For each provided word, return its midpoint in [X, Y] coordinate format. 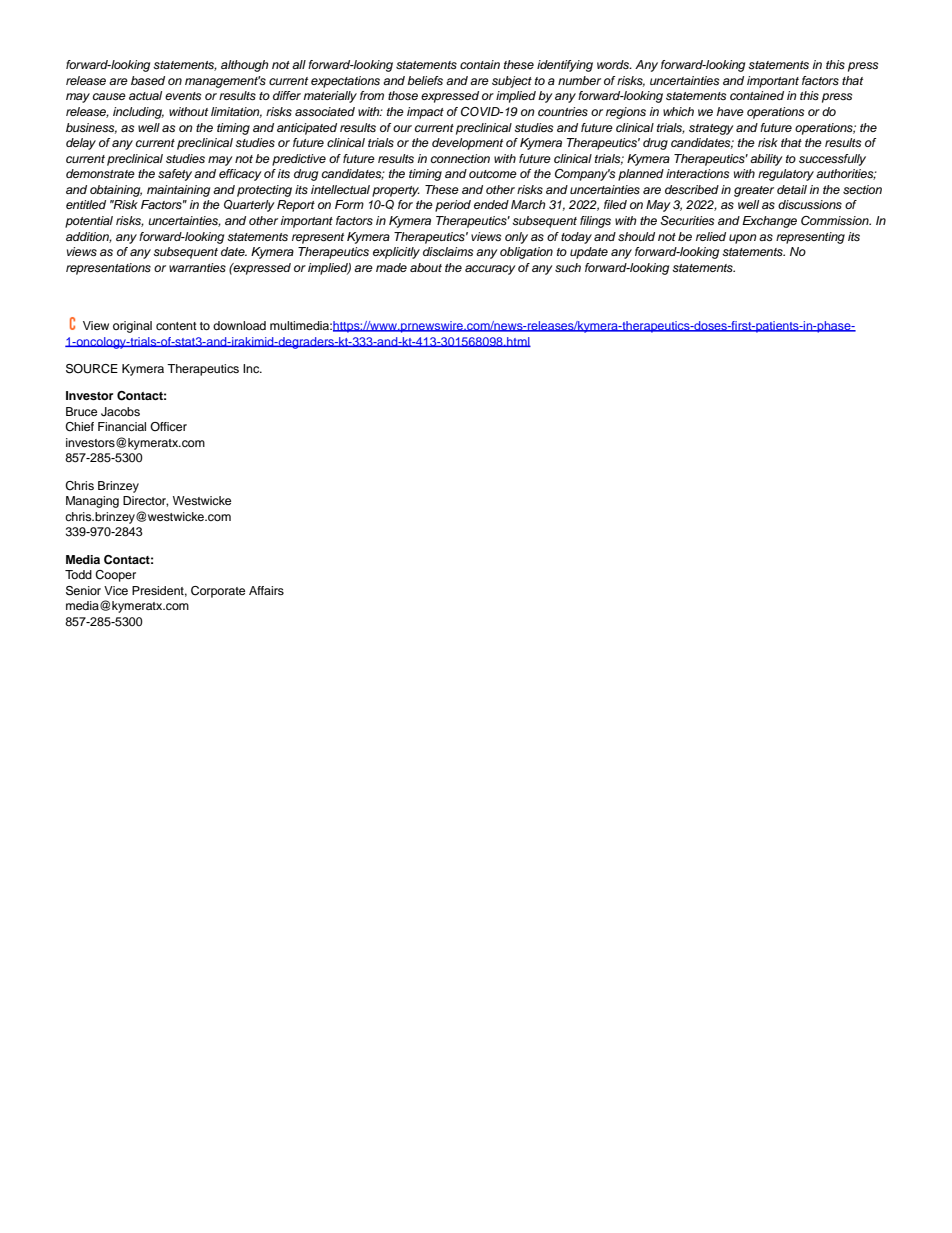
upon [743, 239]
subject [512, 82]
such [568, 267]
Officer [168, 426]
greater [754, 191]
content [176, 326]
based [148, 80]
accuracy [490, 270]
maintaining [178, 191]
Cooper [115, 576]
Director [145, 501]
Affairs [266, 590]
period [453, 206]
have [730, 111]
